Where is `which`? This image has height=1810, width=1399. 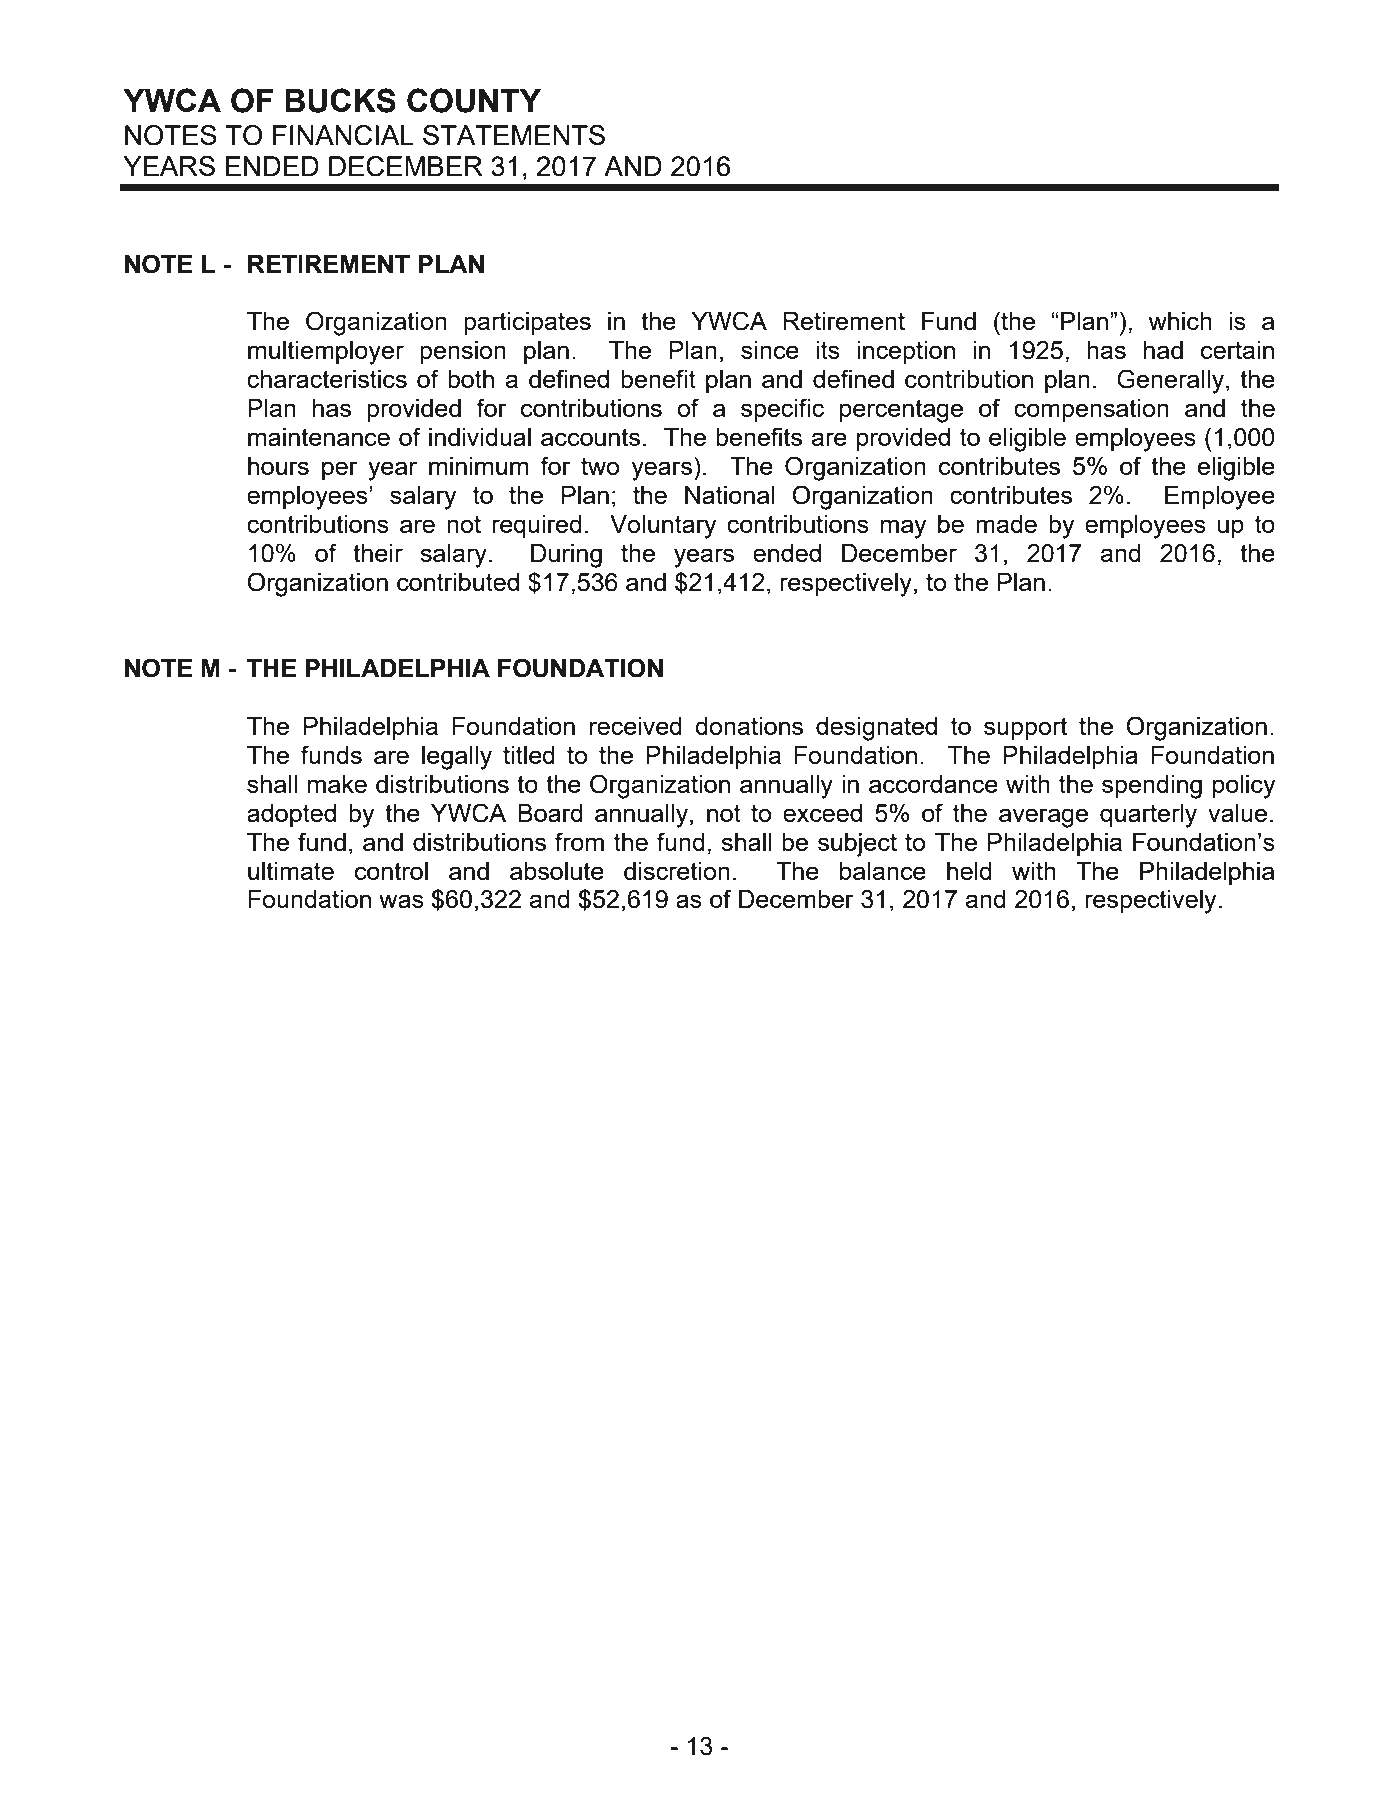
which is located at coordinates (1180, 321).
